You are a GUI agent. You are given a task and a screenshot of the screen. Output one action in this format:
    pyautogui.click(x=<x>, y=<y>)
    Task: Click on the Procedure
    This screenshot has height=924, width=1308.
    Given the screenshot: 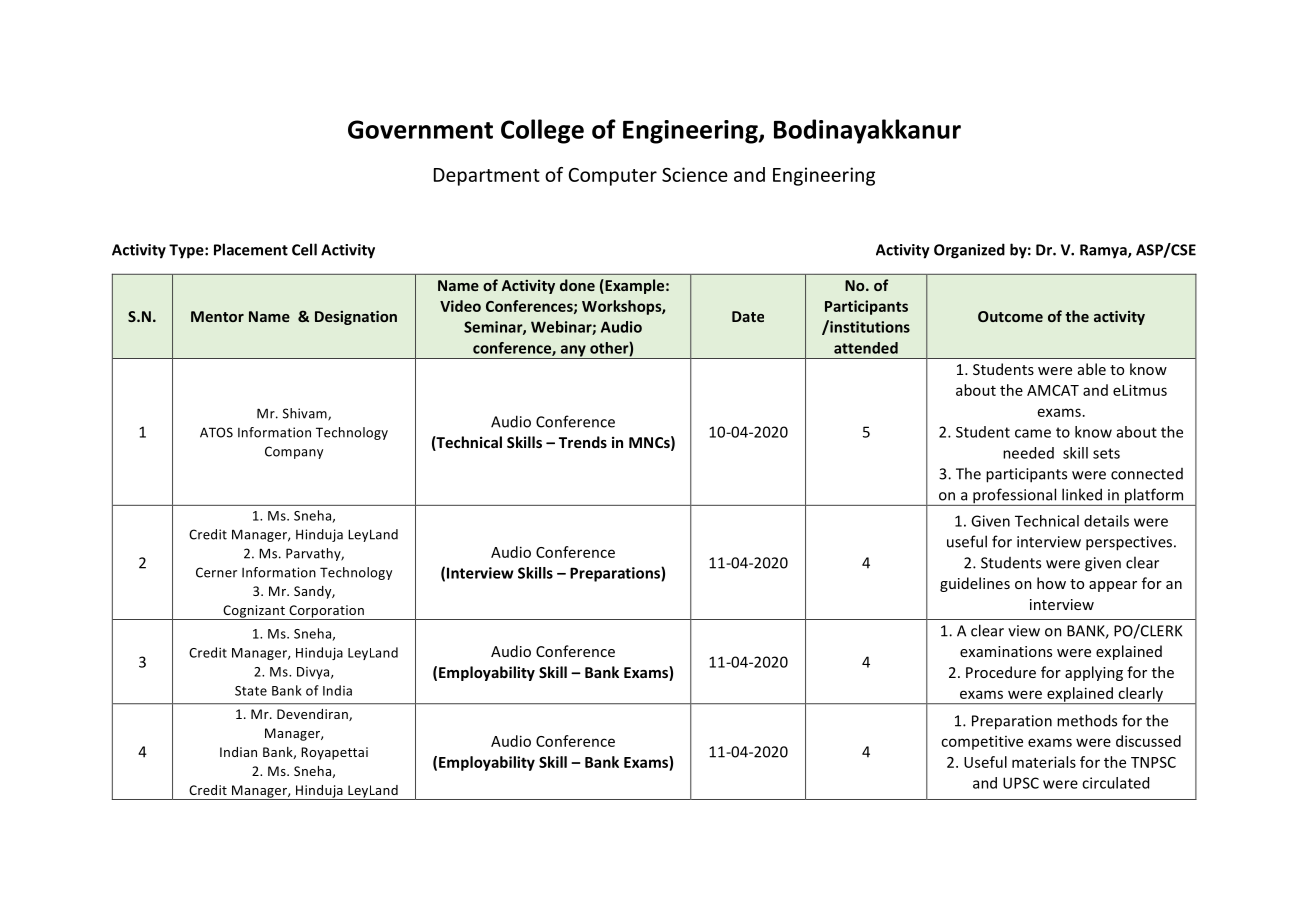 What is the action you would take?
    pyautogui.click(x=1001, y=672)
